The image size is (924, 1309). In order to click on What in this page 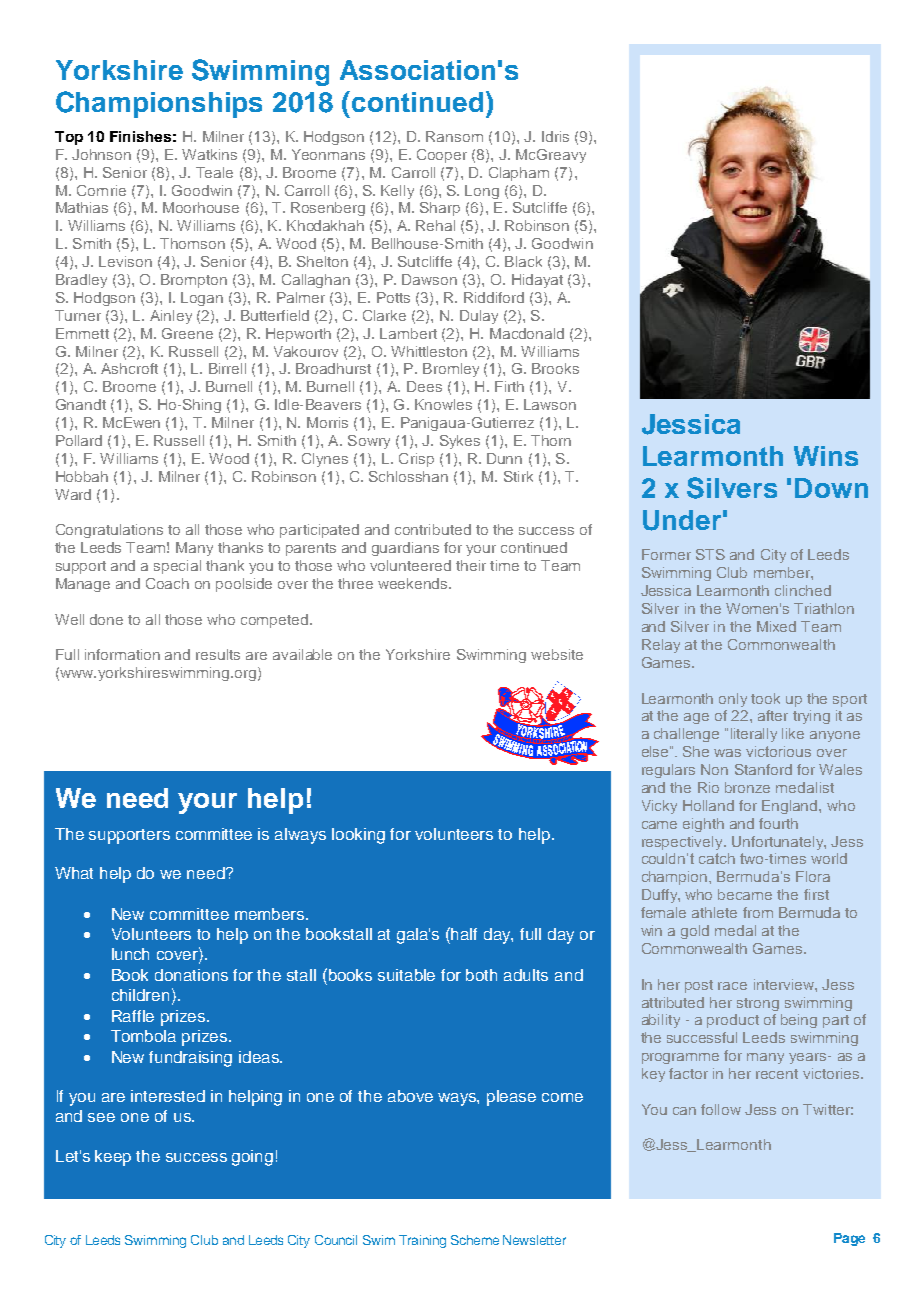, I will do `click(74, 873)`.
